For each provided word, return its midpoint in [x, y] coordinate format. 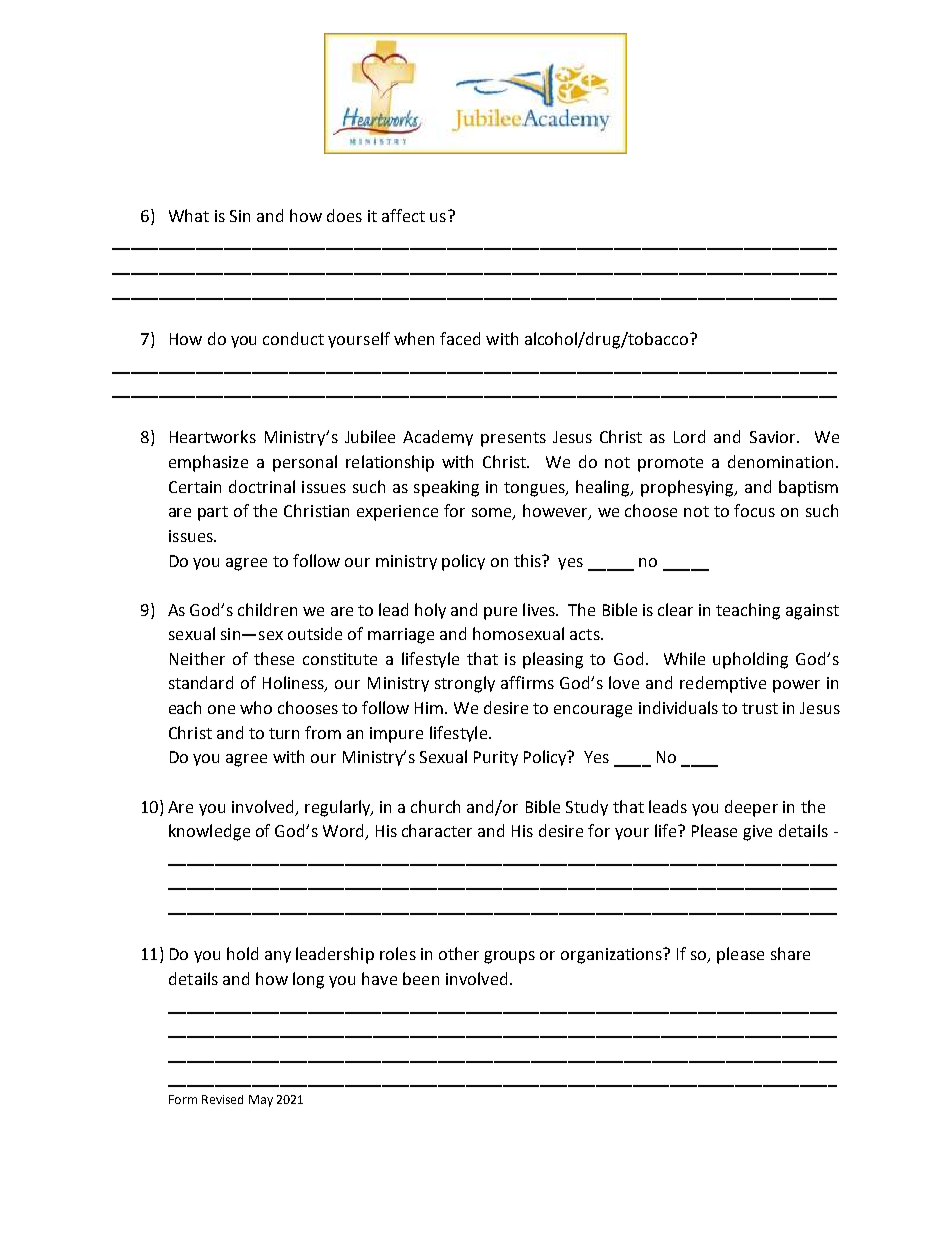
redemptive [723, 684]
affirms [527, 682]
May [261, 1101]
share [790, 953]
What [189, 215]
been [421, 978]
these [274, 658]
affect [403, 215]
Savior [774, 437]
